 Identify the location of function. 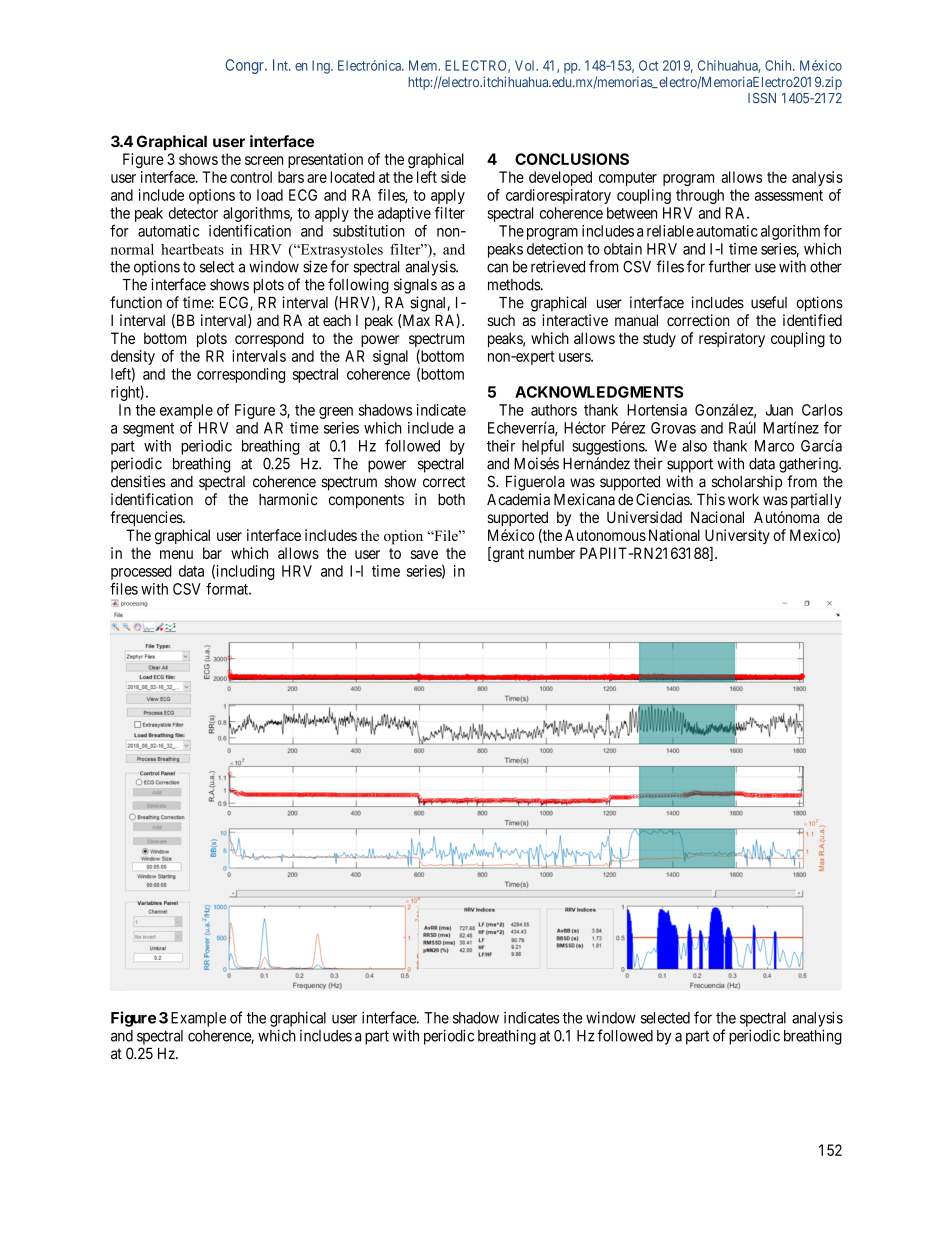
(136, 302).
